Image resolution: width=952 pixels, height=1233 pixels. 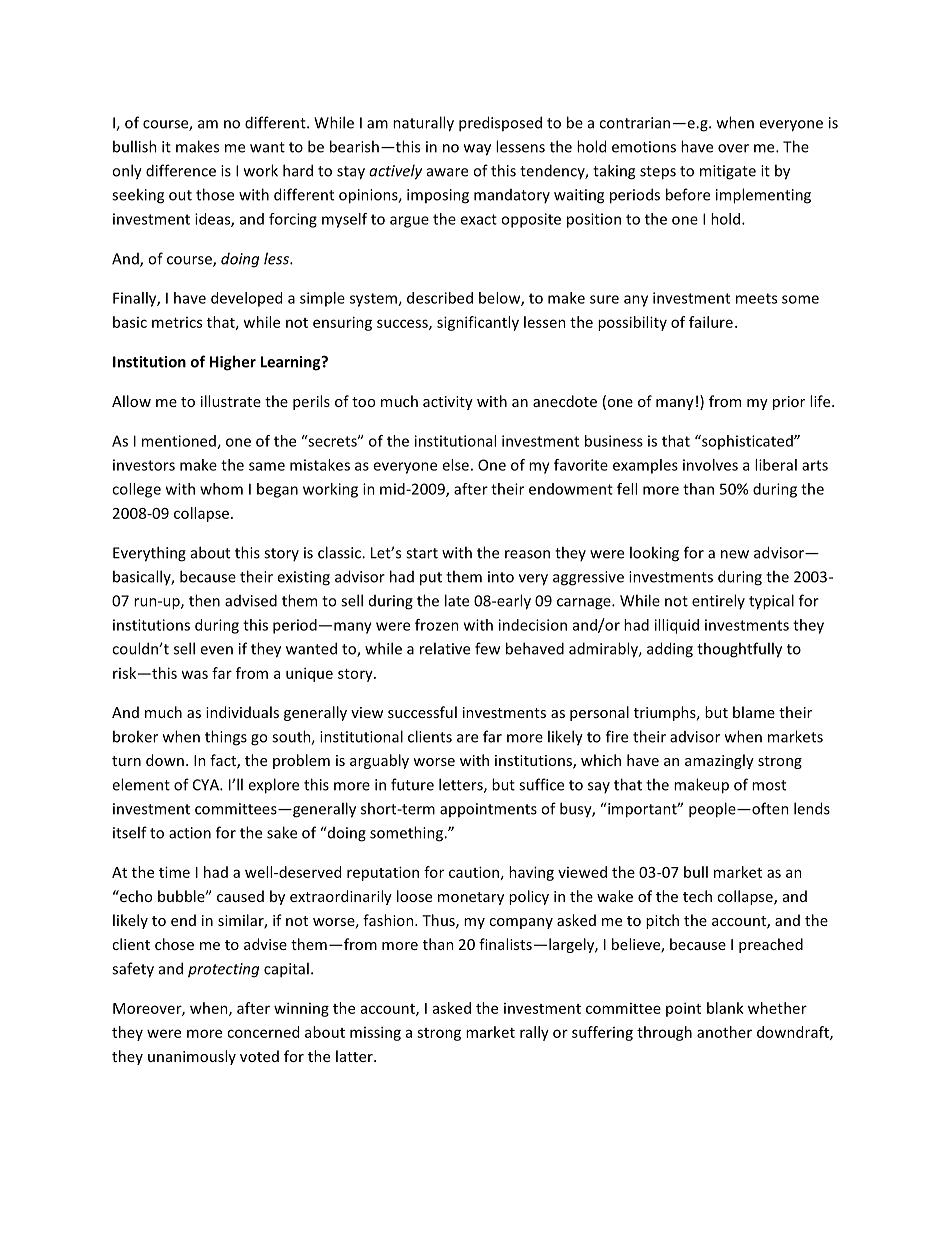 I want to click on another, so click(x=724, y=1032).
